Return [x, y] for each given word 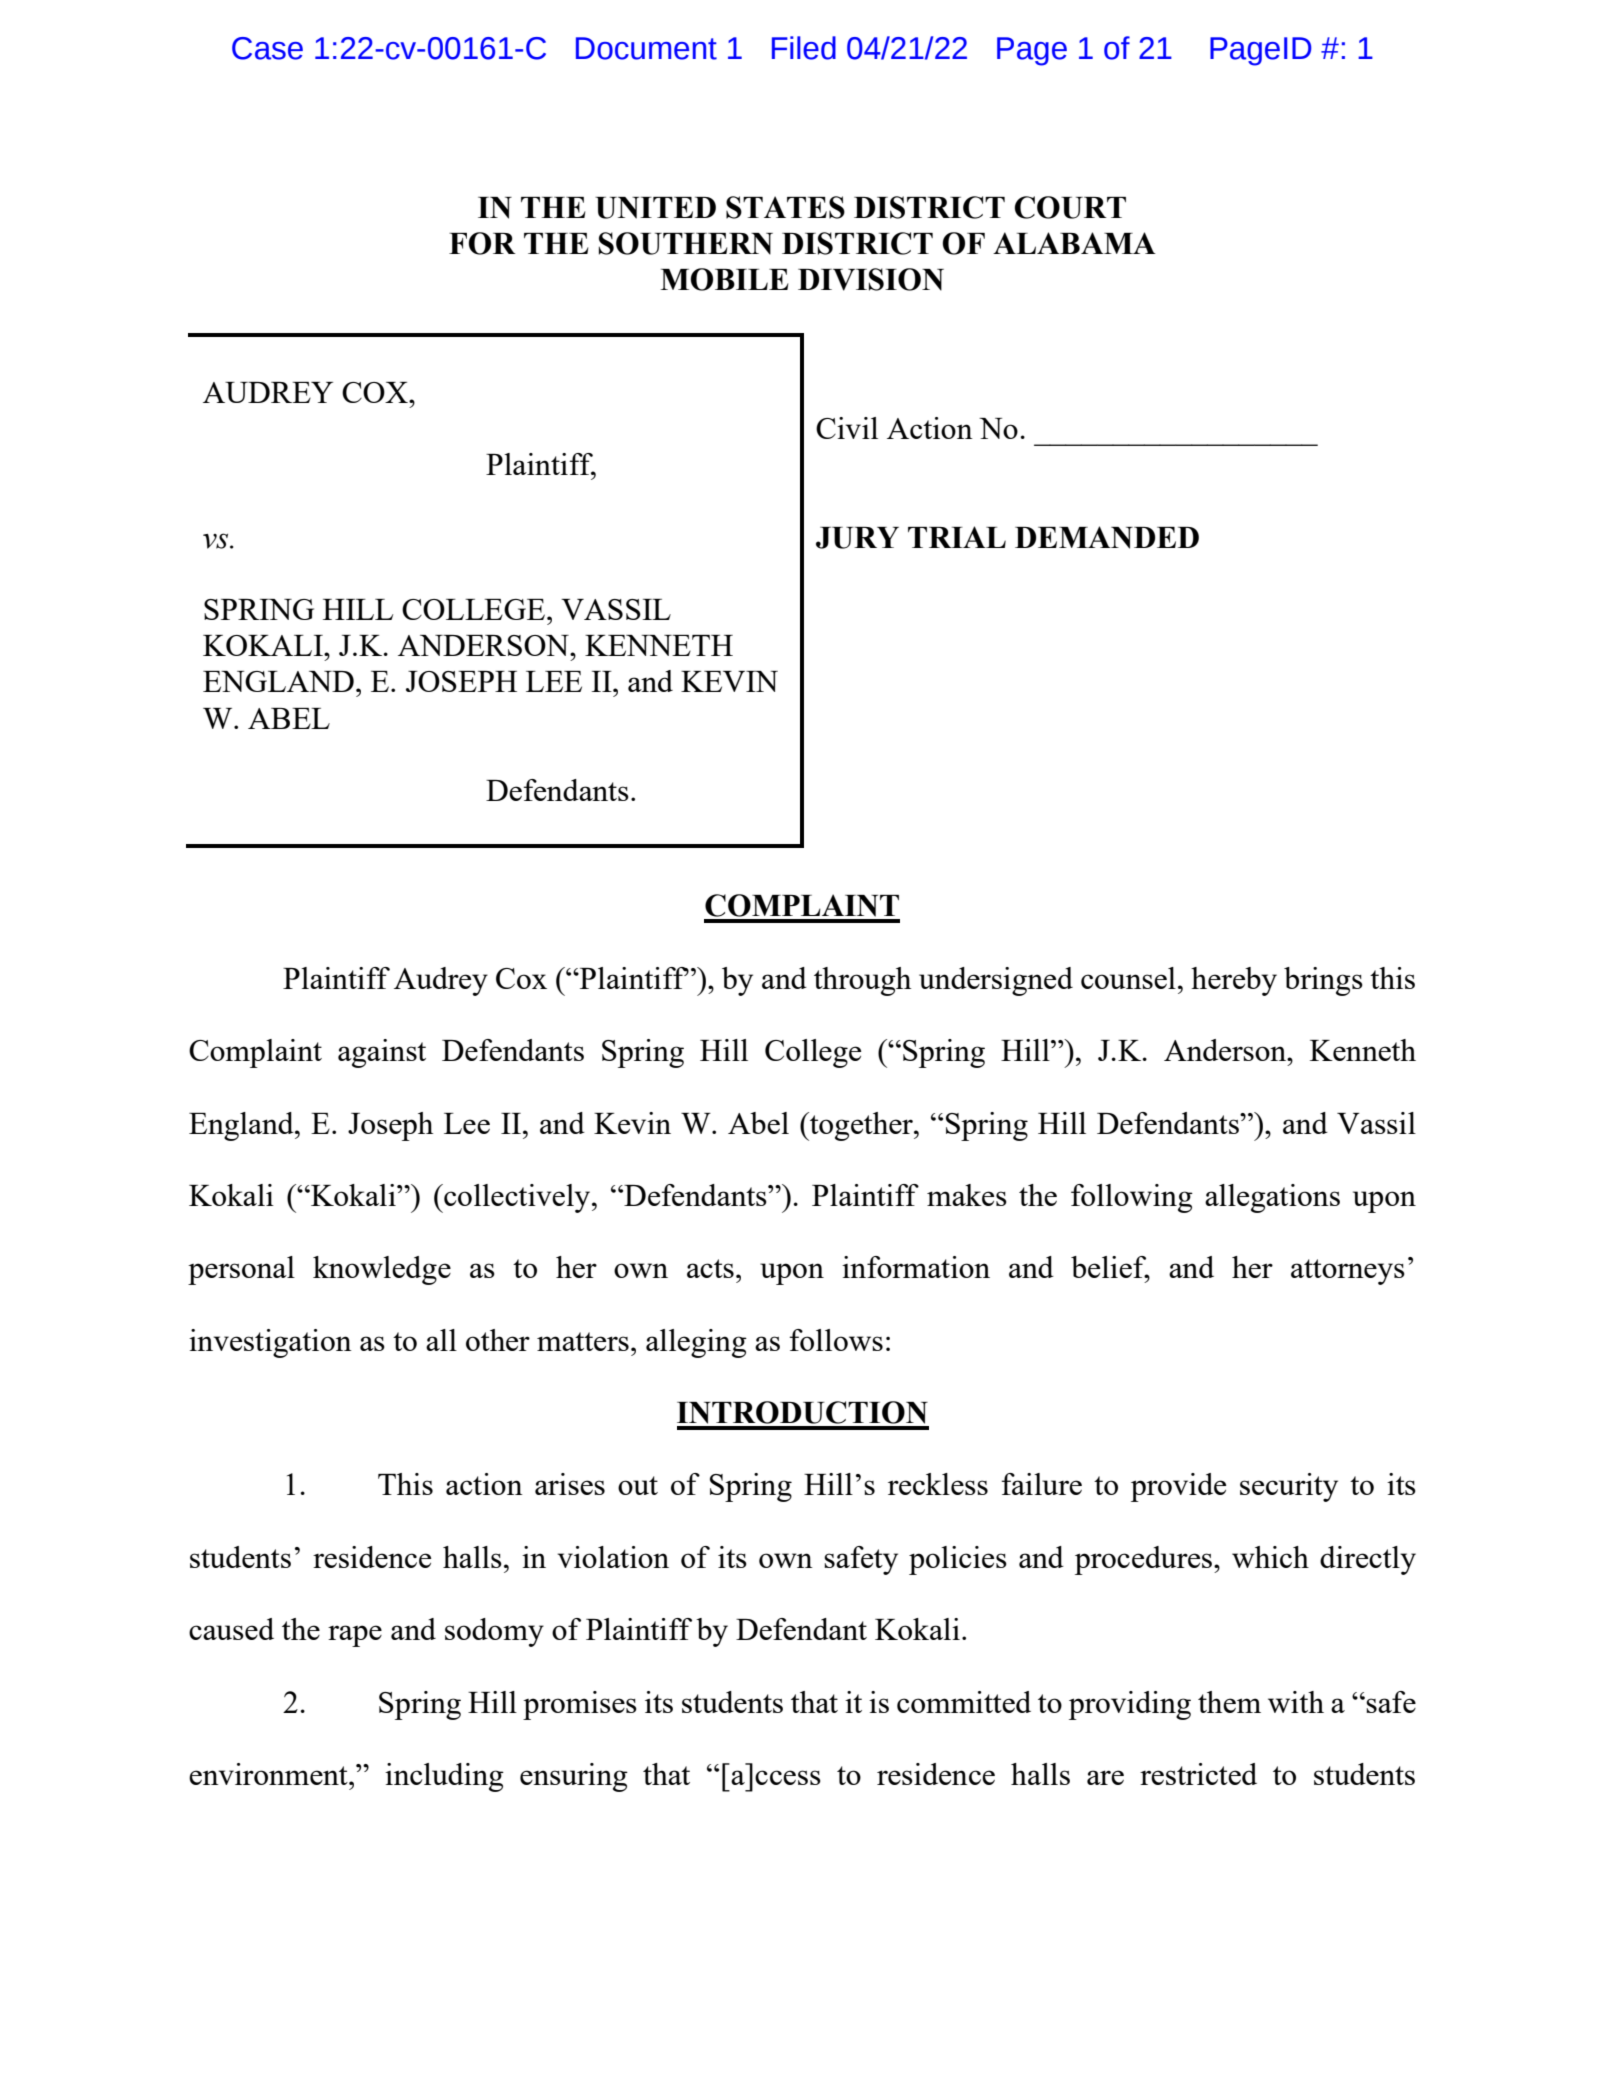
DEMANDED [1107, 537]
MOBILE [724, 279]
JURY [857, 538]
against [382, 1053]
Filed [804, 48]
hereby [1234, 981]
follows [836, 1340]
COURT [1070, 207]
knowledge [382, 1270]
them [1229, 1702]
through [862, 981]
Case [267, 48]
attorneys [1348, 1272]
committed [964, 1702]
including [444, 1777]
